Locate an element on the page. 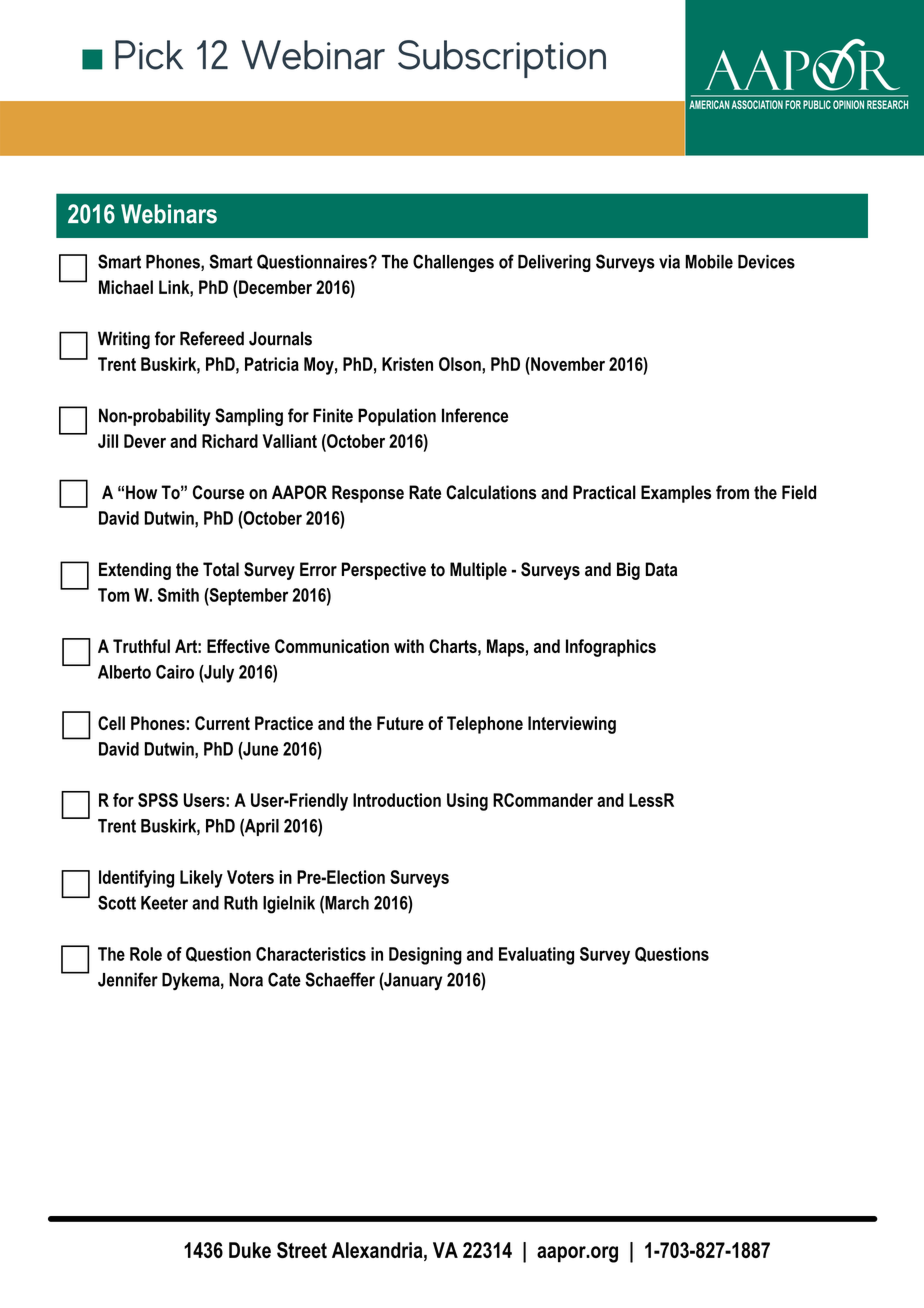 This image has height=1308, width=924. Duke is located at coordinates (250, 1250).
